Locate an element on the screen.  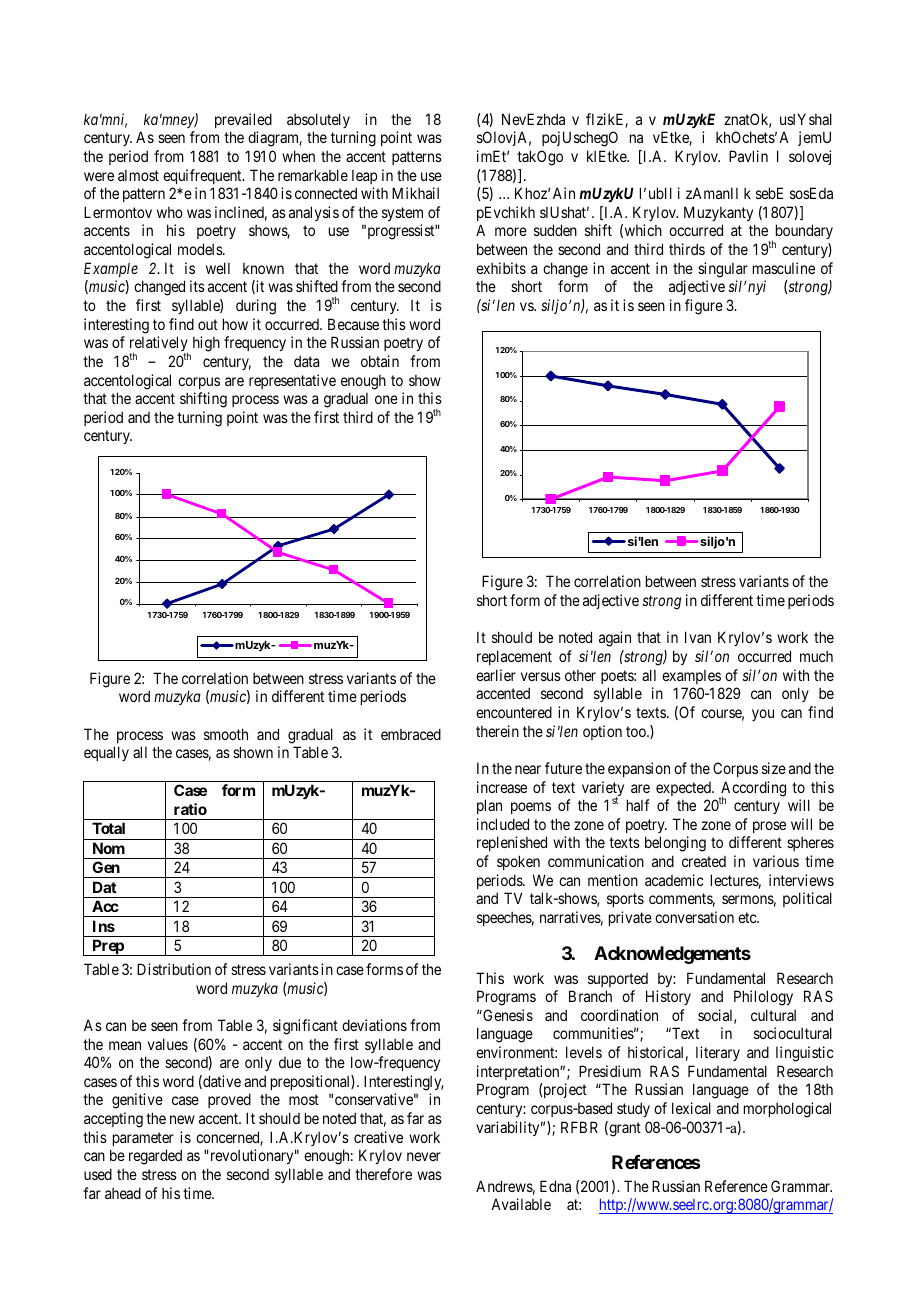
prevailed is located at coordinates (243, 120).
